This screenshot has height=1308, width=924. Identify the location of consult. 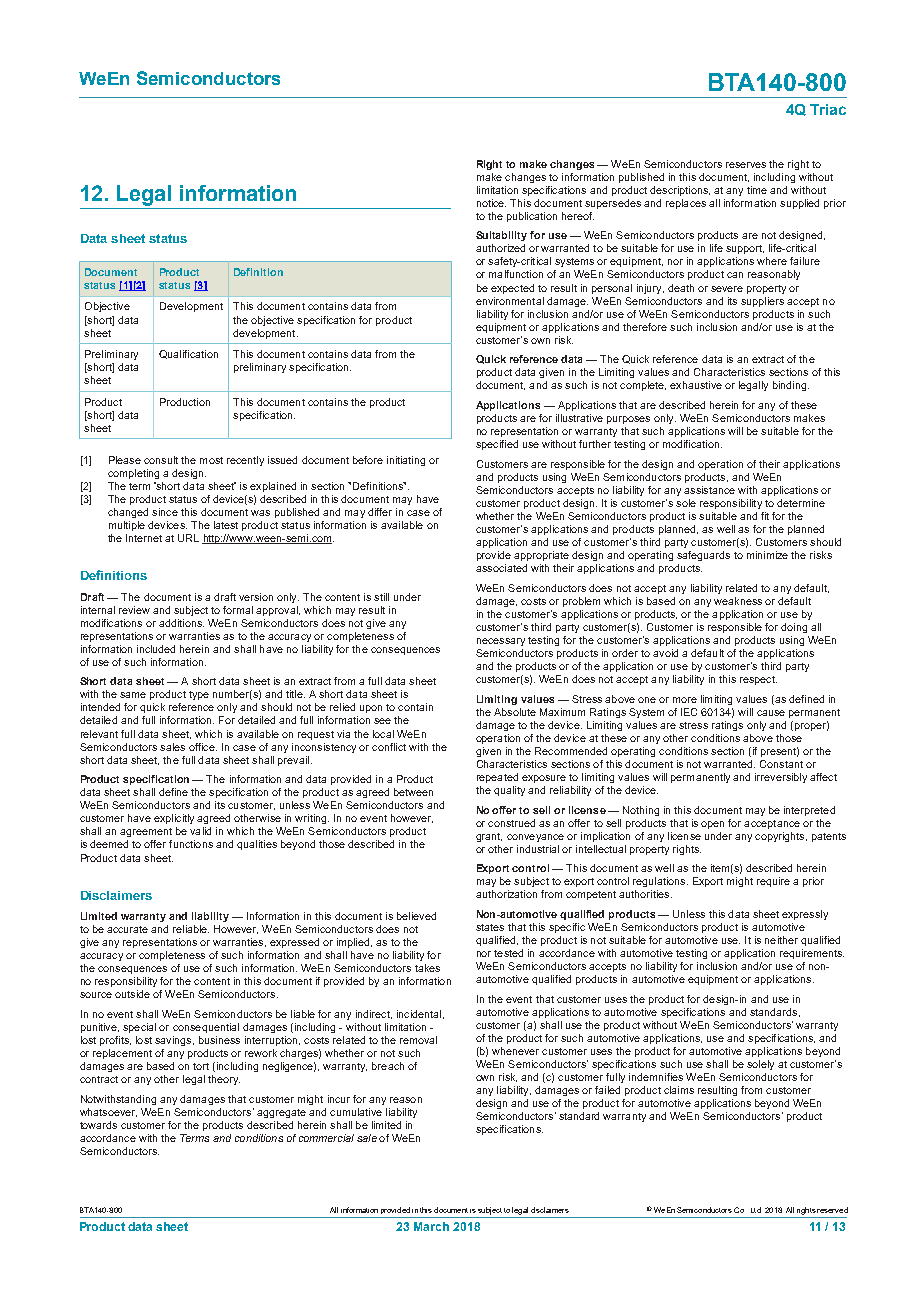
(161, 460).
